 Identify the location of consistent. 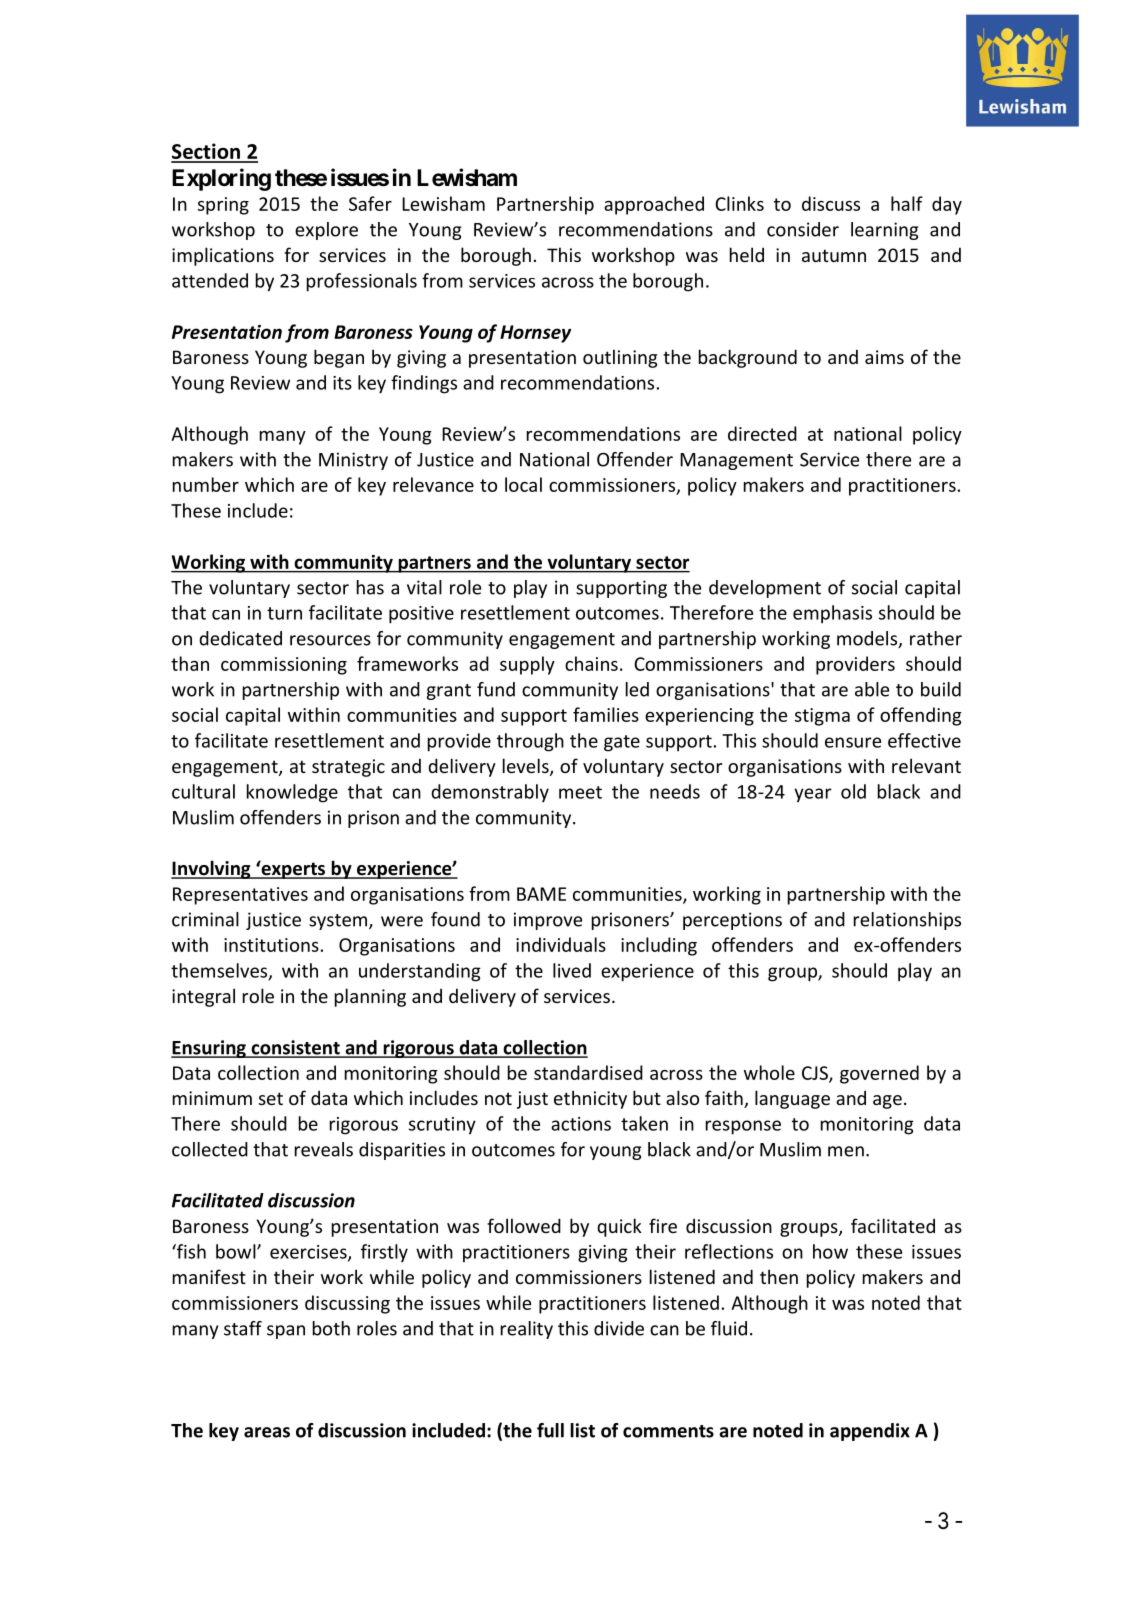
(295, 1048).
